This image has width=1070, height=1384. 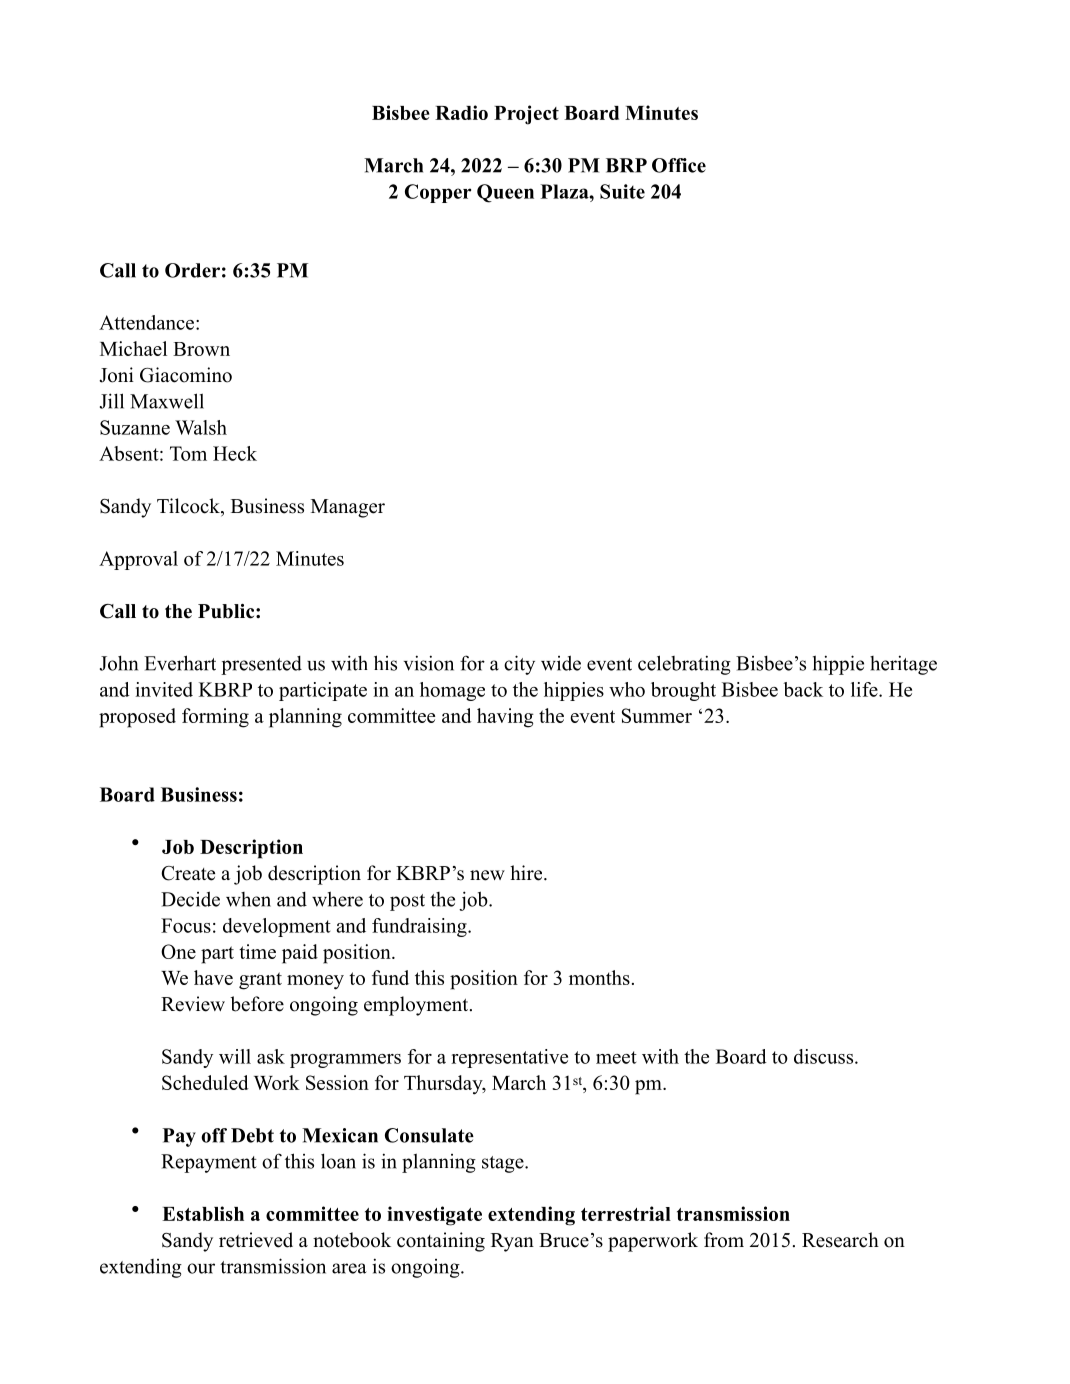 What do you see at coordinates (526, 115) in the image?
I see `Project` at bounding box center [526, 115].
